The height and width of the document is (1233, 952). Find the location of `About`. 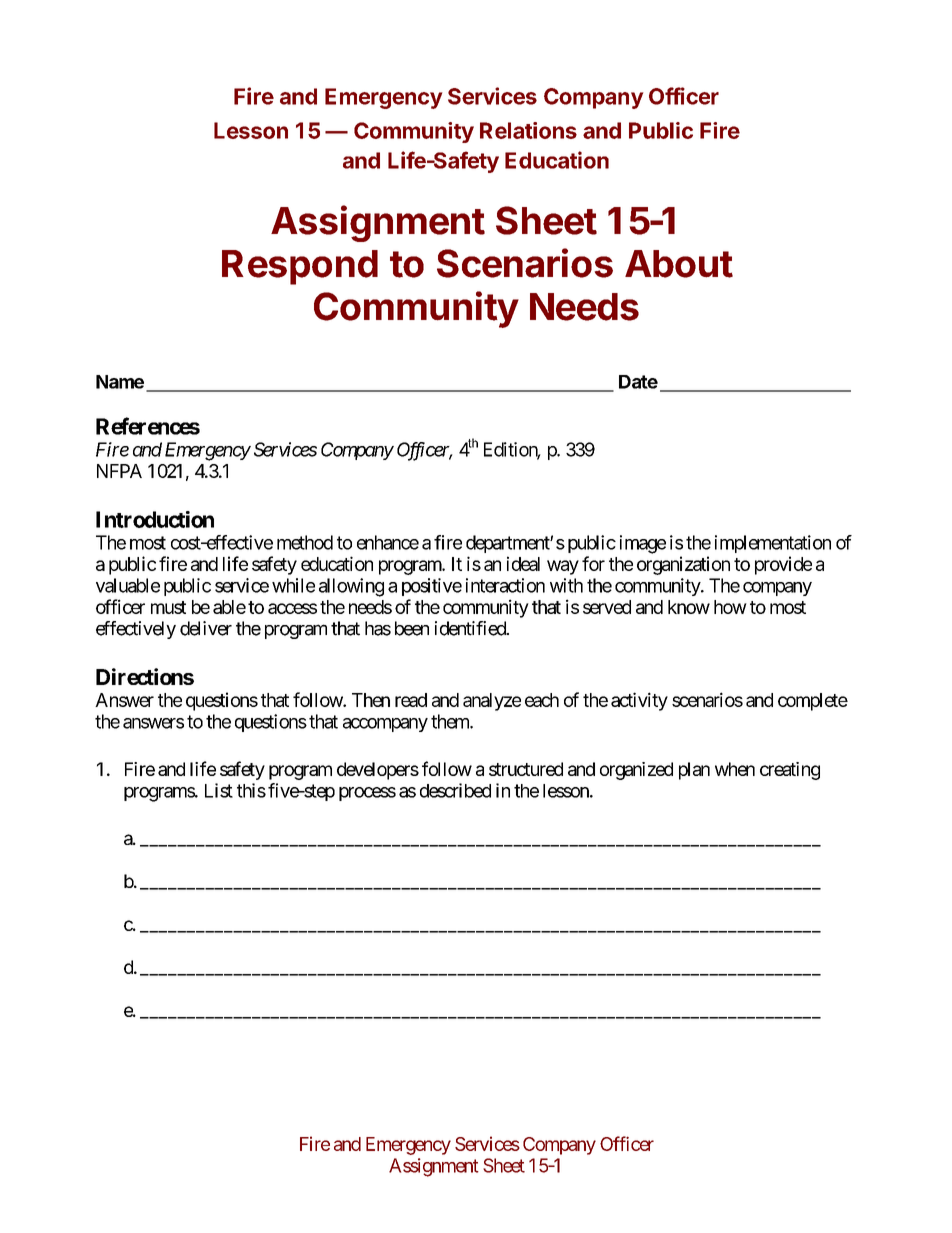

About is located at coordinates (679, 264).
